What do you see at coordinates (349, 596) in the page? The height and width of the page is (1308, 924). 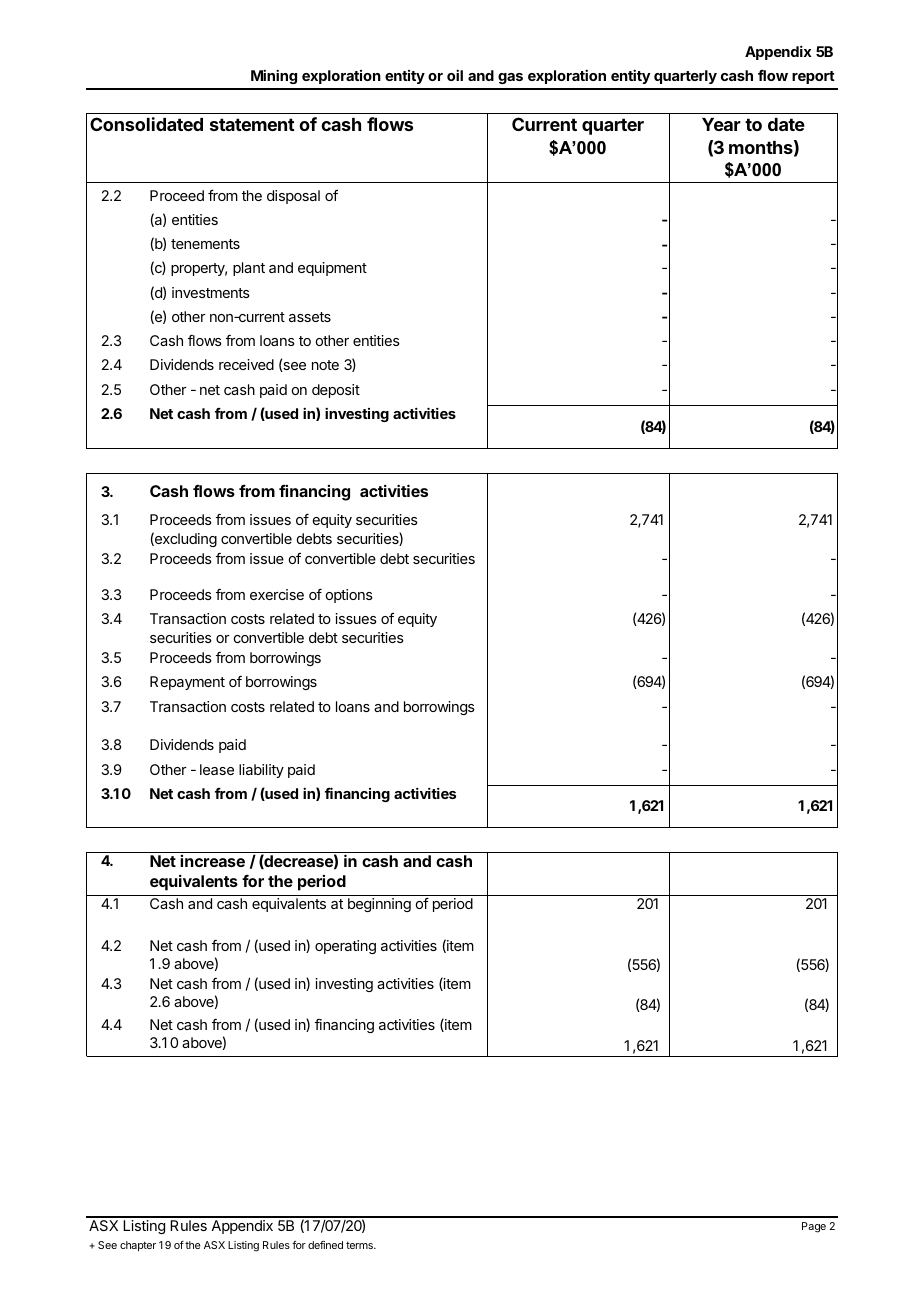 I see `options` at bounding box center [349, 596].
